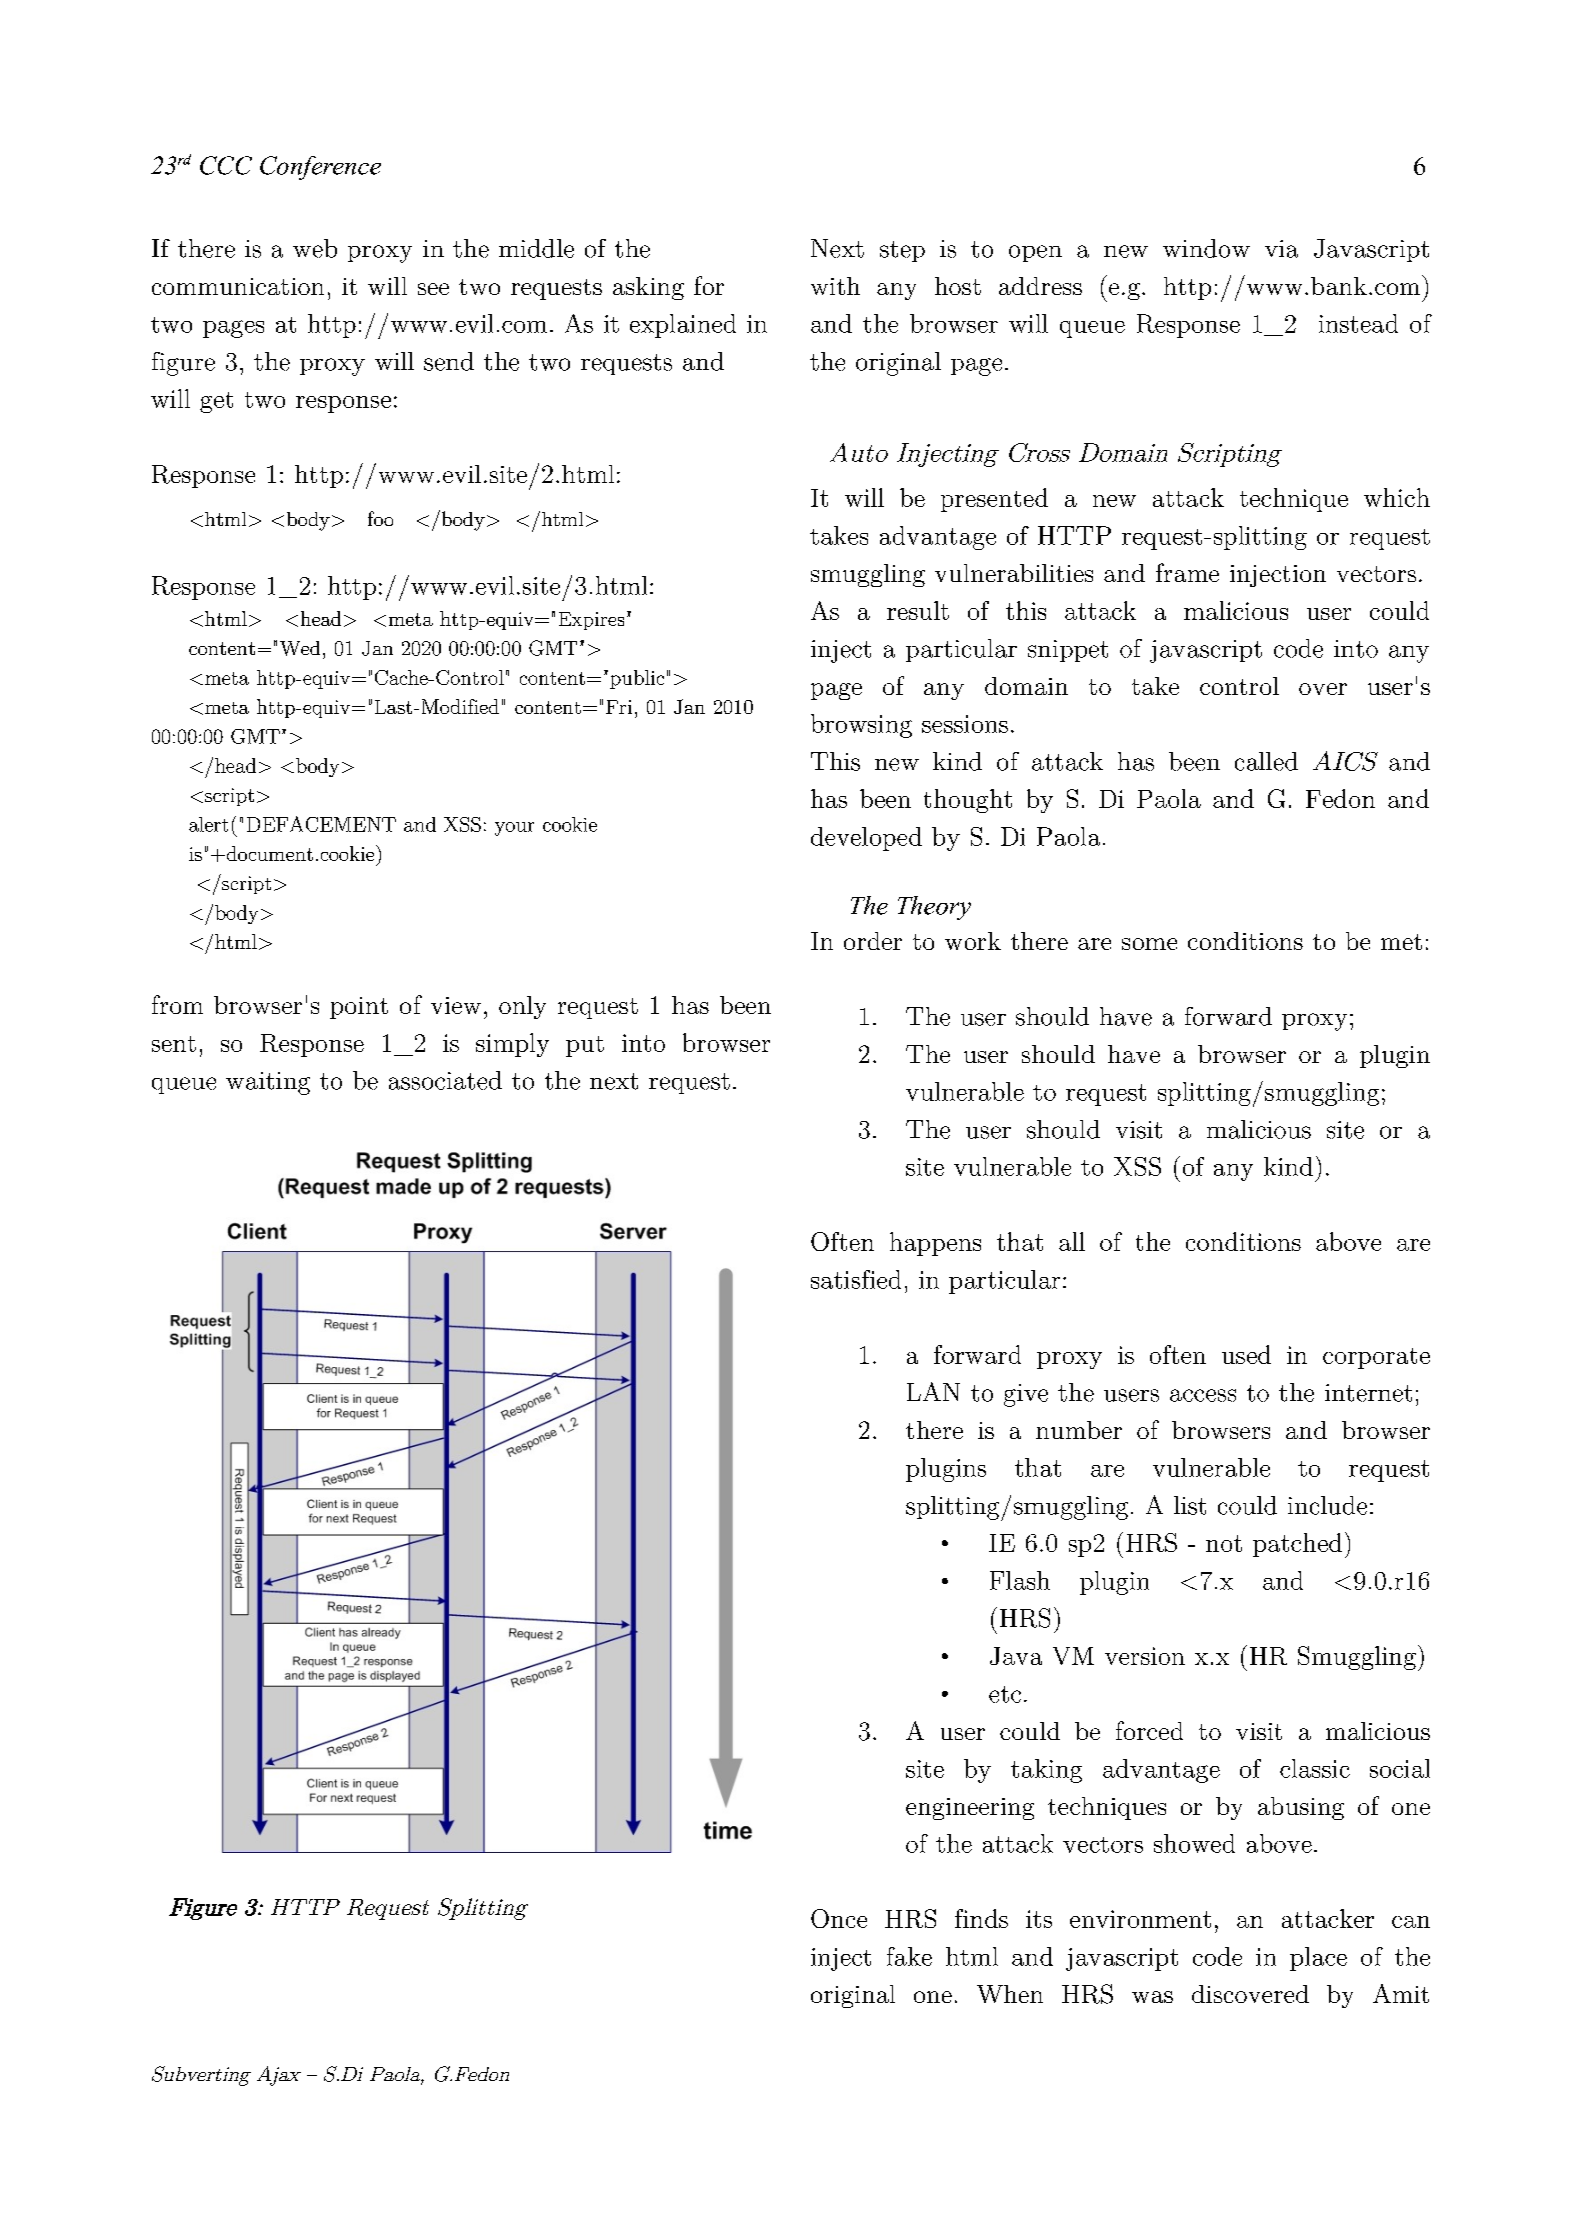 The height and width of the screenshot is (2238, 1581). What do you see at coordinates (315, 248) in the screenshot?
I see `web` at bounding box center [315, 248].
